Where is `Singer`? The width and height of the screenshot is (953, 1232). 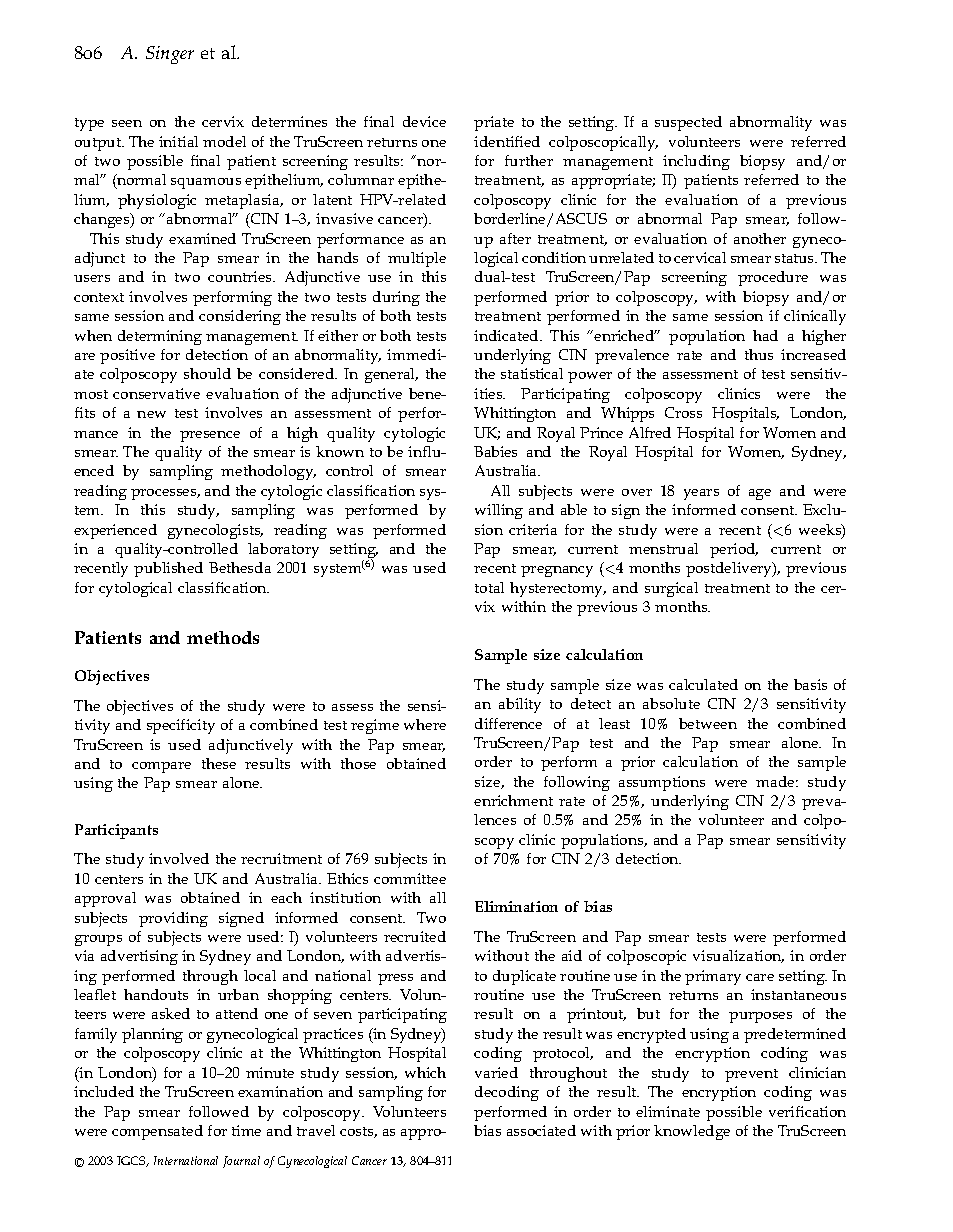
Singer is located at coordinates (170, 55).
